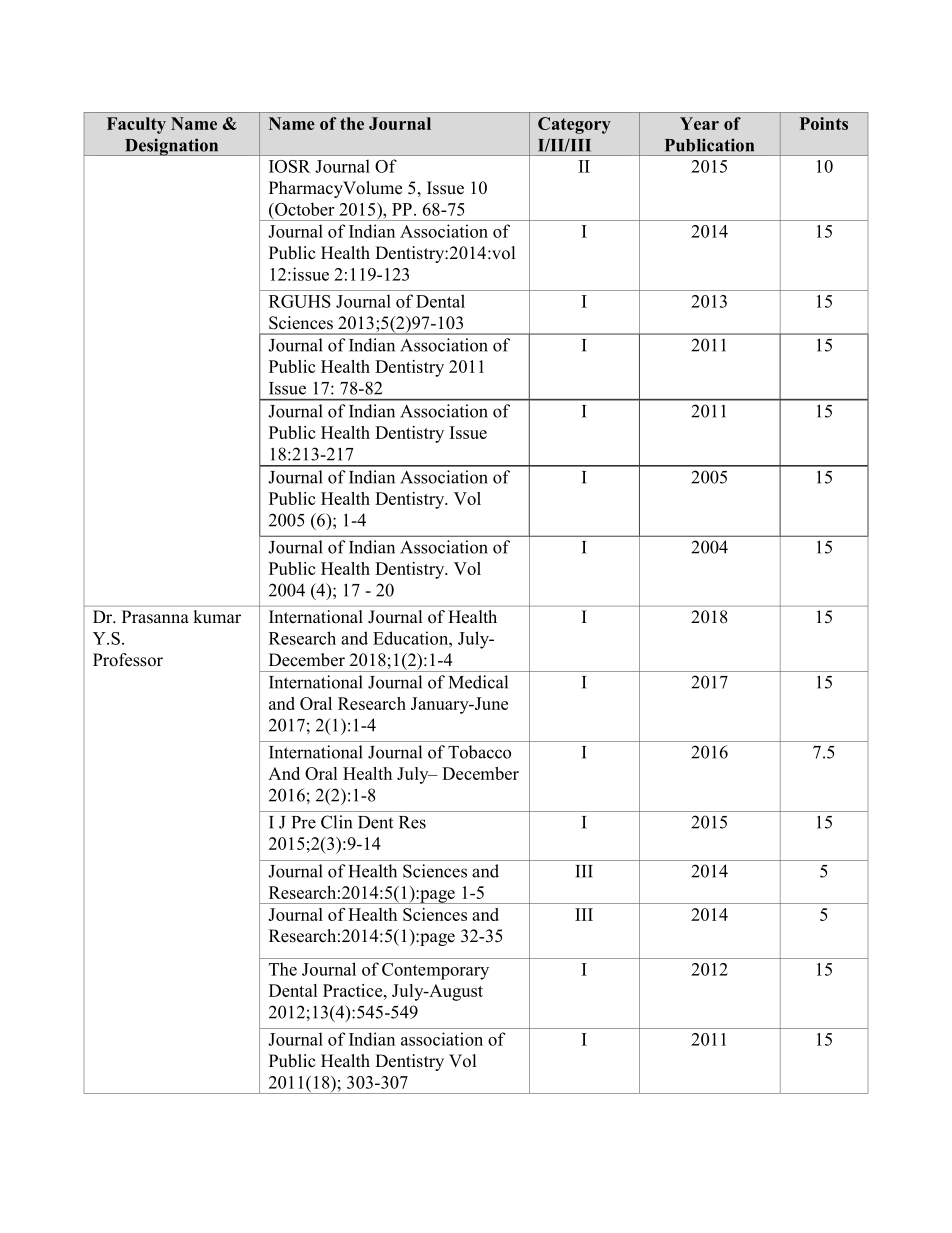 This screenshot has height=1233, width=952. I want to click on Medical, so click(478, 682).
